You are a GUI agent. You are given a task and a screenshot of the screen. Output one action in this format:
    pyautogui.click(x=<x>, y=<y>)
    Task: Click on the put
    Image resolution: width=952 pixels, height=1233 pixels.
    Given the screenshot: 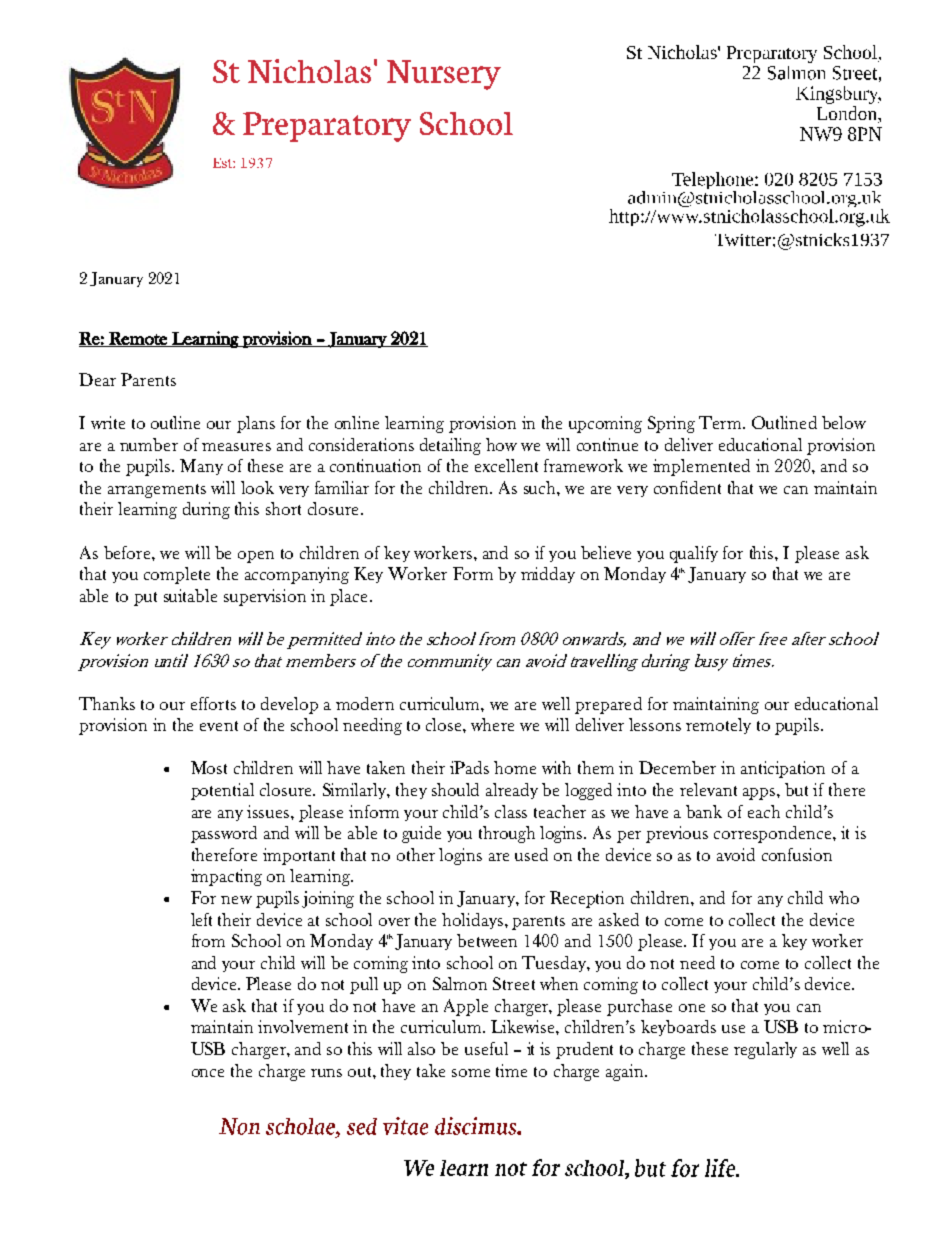 What is the action you would take?
    pyautogui.click(x=145, y=599)
